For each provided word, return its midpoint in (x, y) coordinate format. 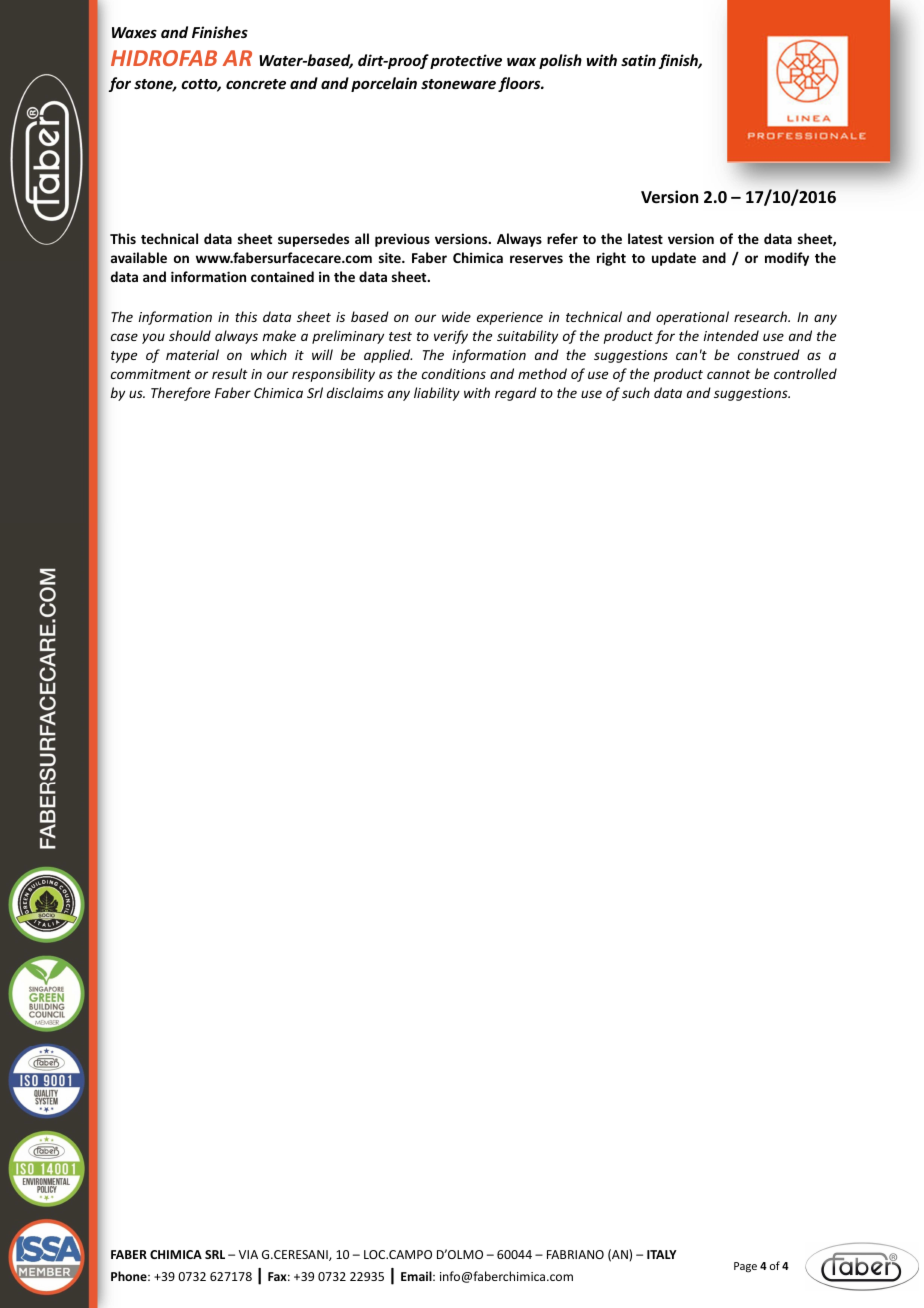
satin (638, 60)
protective (466, 61)
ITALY (662, 1254)
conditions (454, 373)
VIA (248, 1254)
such (636, 392)
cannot (729, 374)
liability (437, 394)
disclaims (355, 392)
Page (745, 1267)
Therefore (180, 394)
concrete (256, 84)
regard (516, 394)
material (192, 354)
